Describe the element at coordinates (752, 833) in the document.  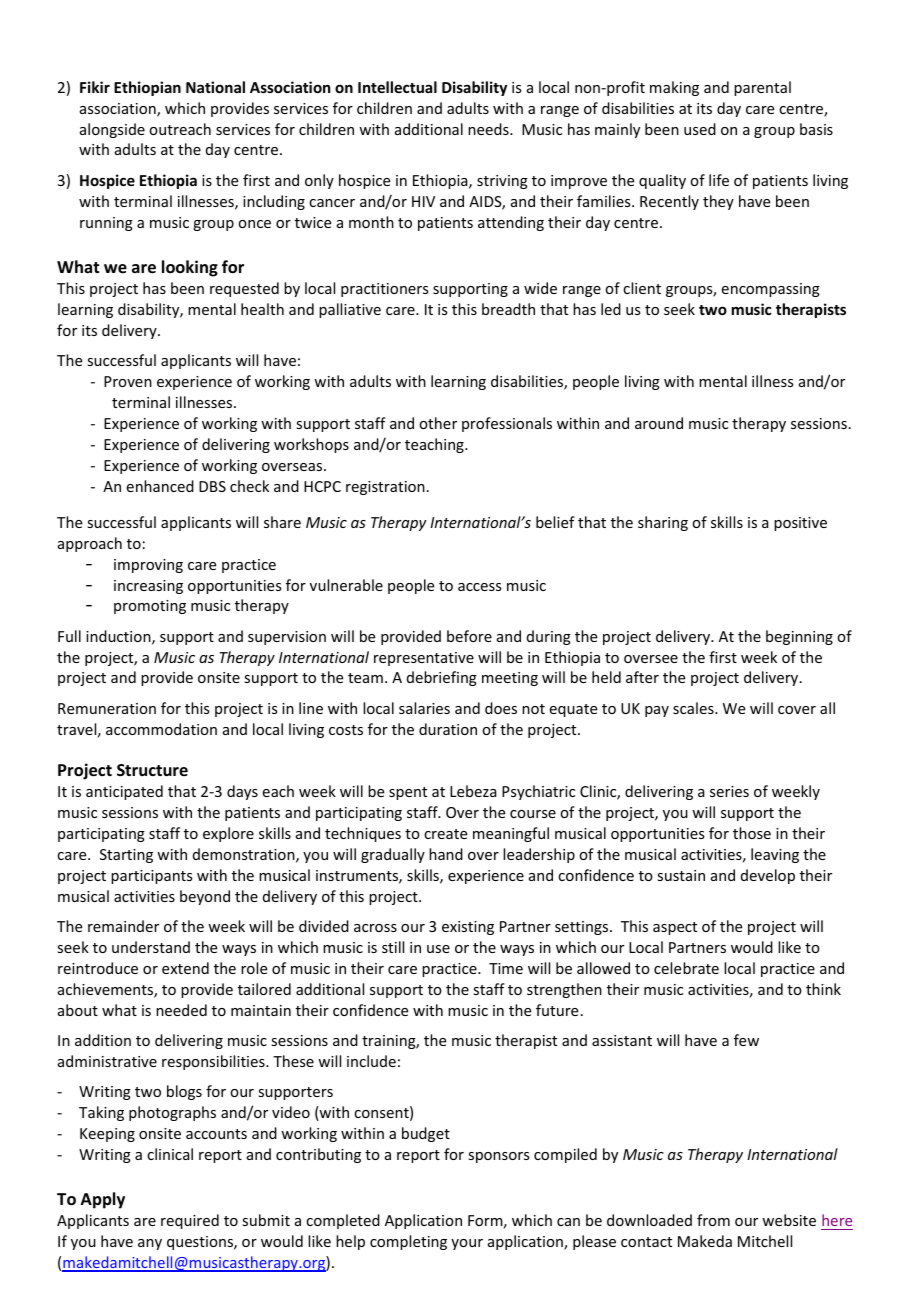
I see `those` at that location.
